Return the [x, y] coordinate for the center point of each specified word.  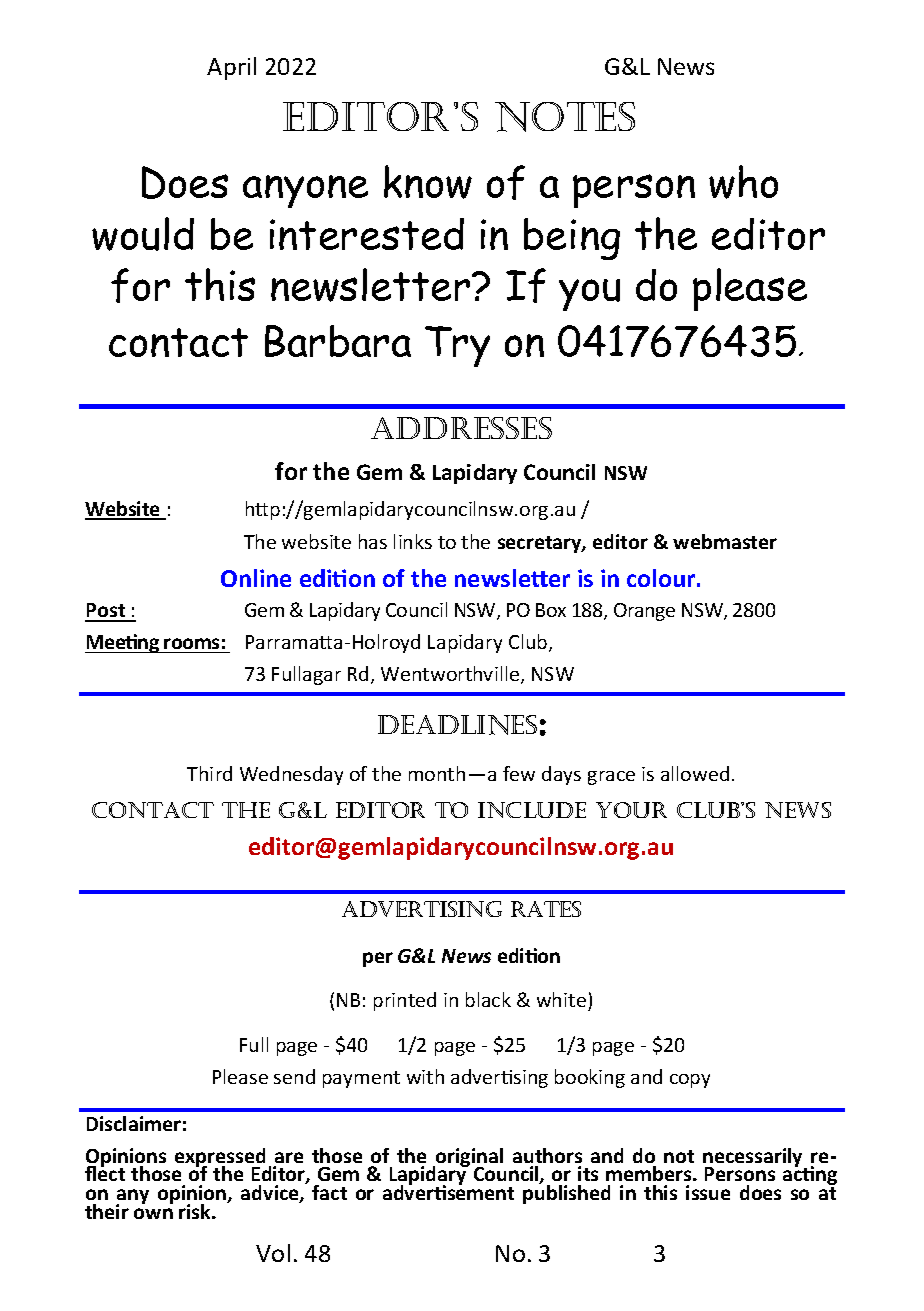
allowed [695, 773]
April [231, 68]
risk [196, 1211]
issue [708, 1192]
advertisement [448, 1191]
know [428, 182]
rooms [191, 643]
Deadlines [457, 725]
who [743, 182]
